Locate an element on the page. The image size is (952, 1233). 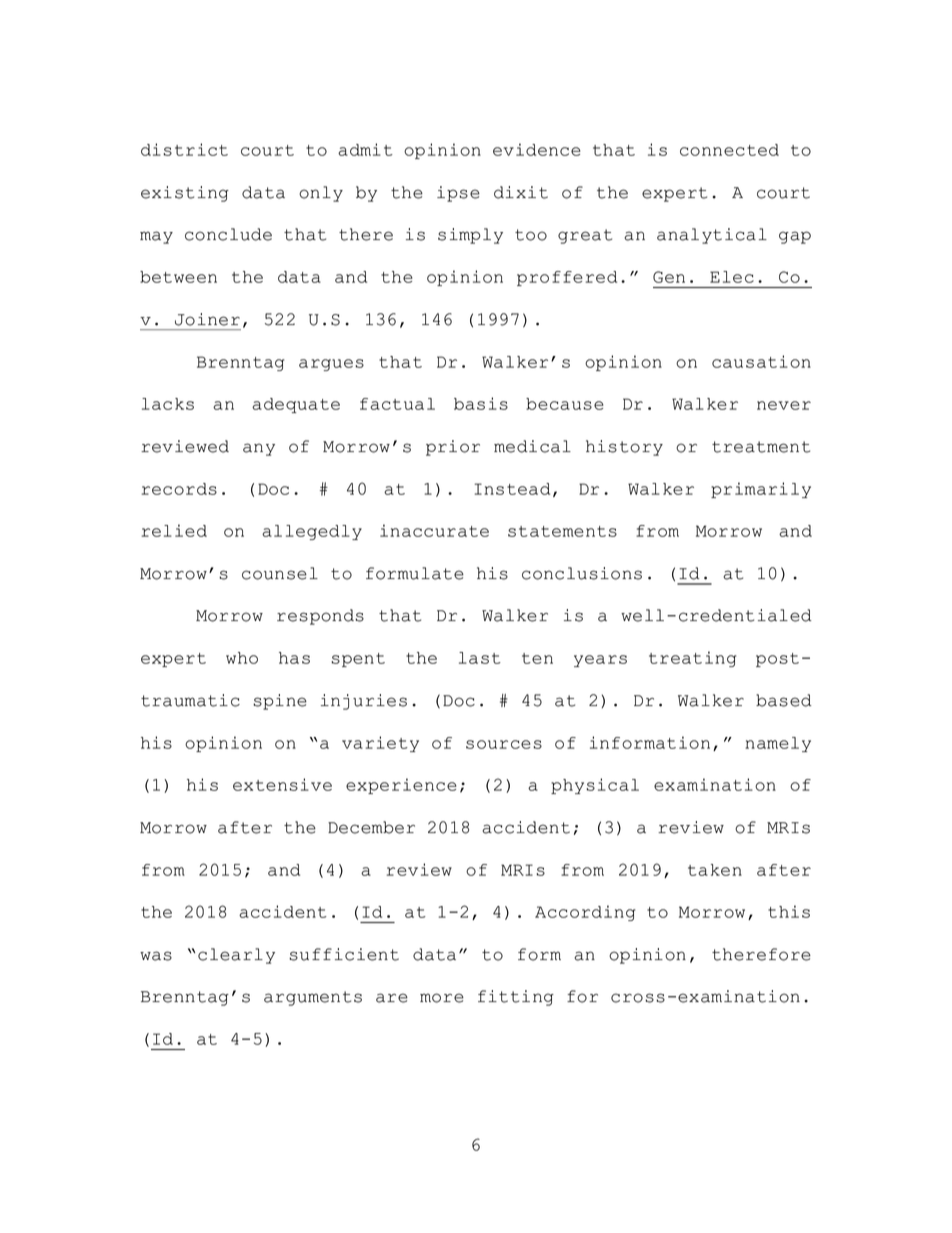
this is located at coordinates (789, 911).
